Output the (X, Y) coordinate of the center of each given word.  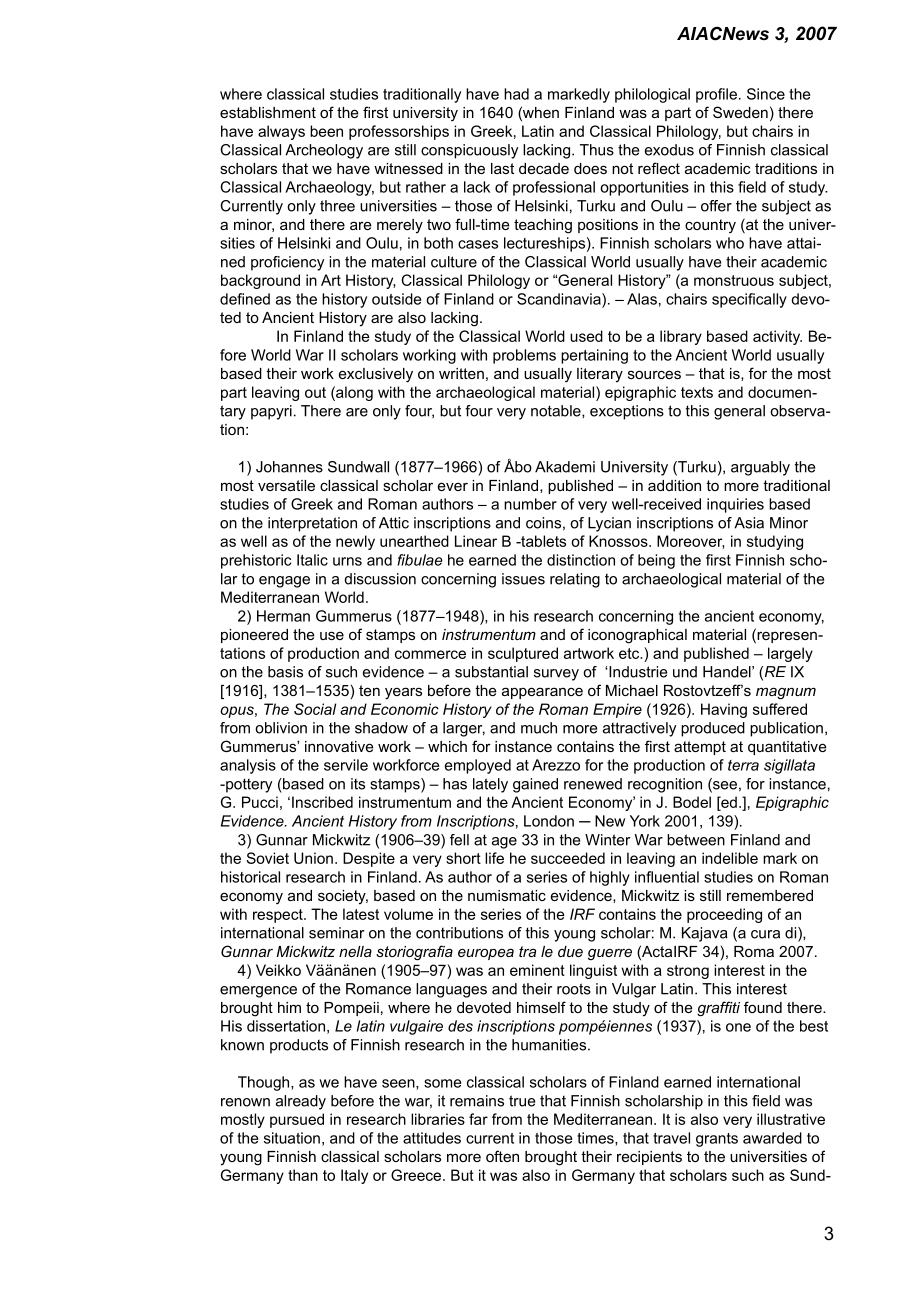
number (530, 504)
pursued (297, 1120)
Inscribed (322, 802)
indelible (730, 858)
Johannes (289, 467)
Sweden (740, 112)
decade (544, 168)
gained (535, 785)
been (326, 131)
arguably (760, 468)
